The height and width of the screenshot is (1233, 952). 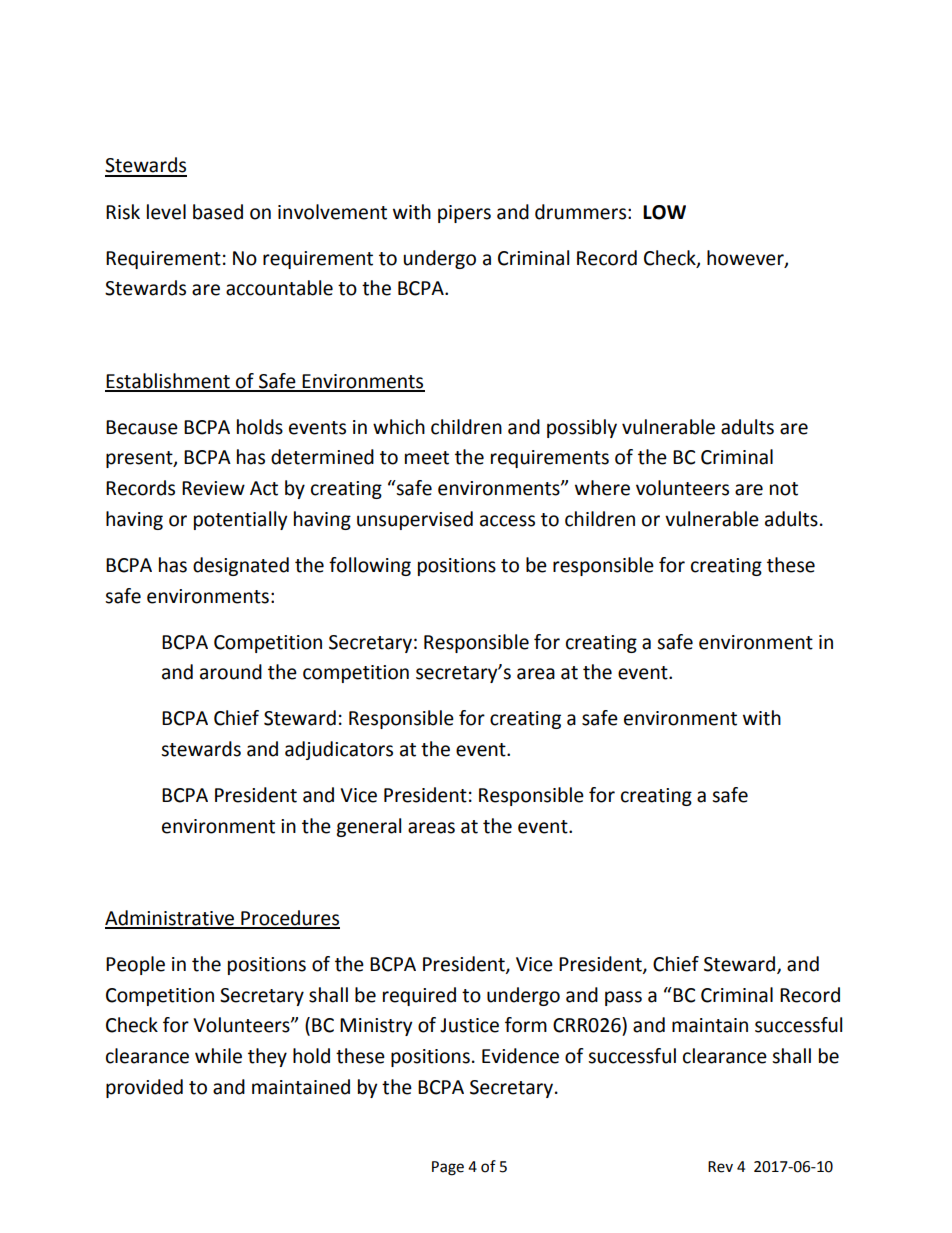 I want to click on around, so click(x=231, y=672).
